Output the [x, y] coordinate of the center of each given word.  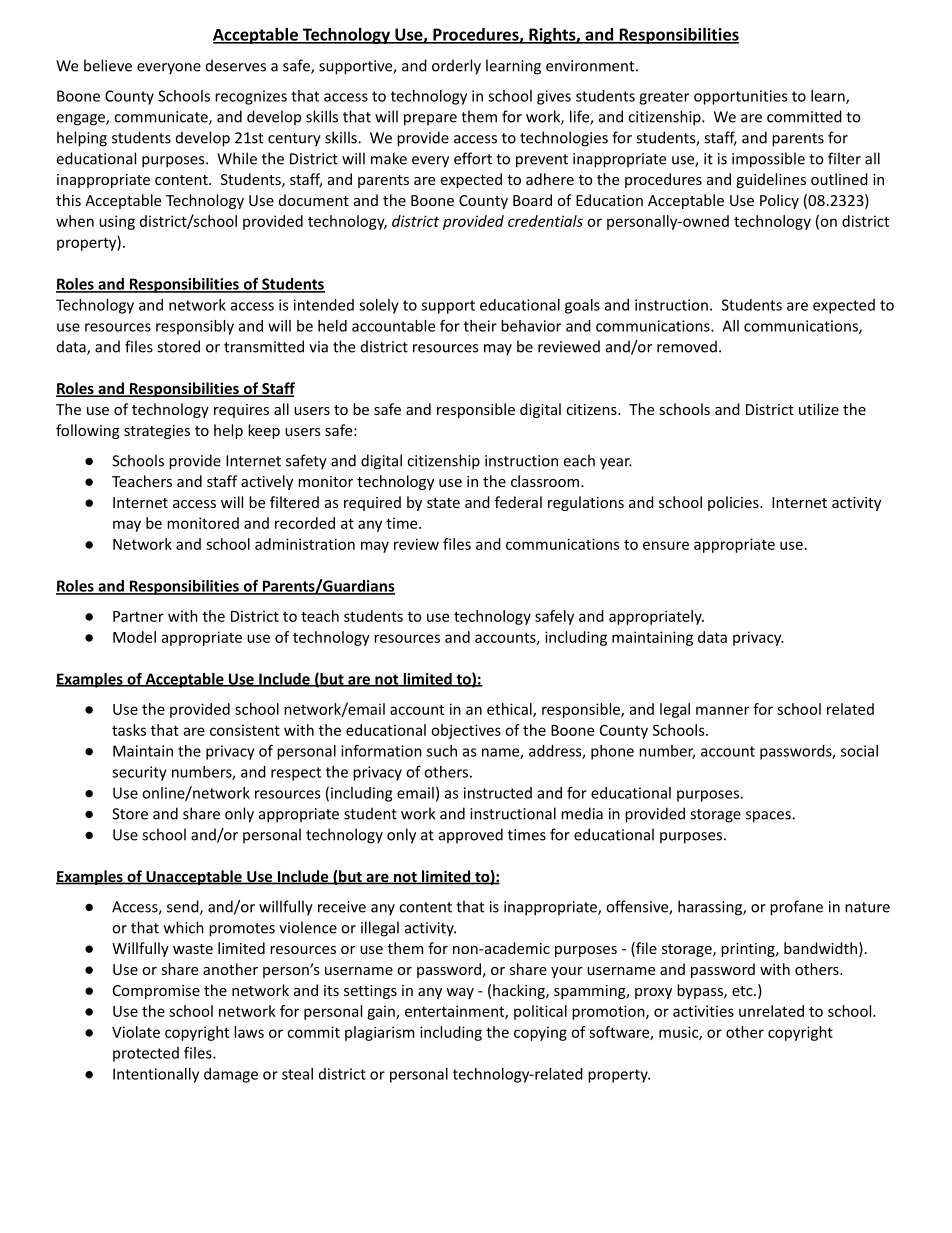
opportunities [740, 97]
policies [734, 503]
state [443, 503]
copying [540, 1033]
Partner [138, 616]
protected [146, 1054]
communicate [162, 118]
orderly [456, 67]
